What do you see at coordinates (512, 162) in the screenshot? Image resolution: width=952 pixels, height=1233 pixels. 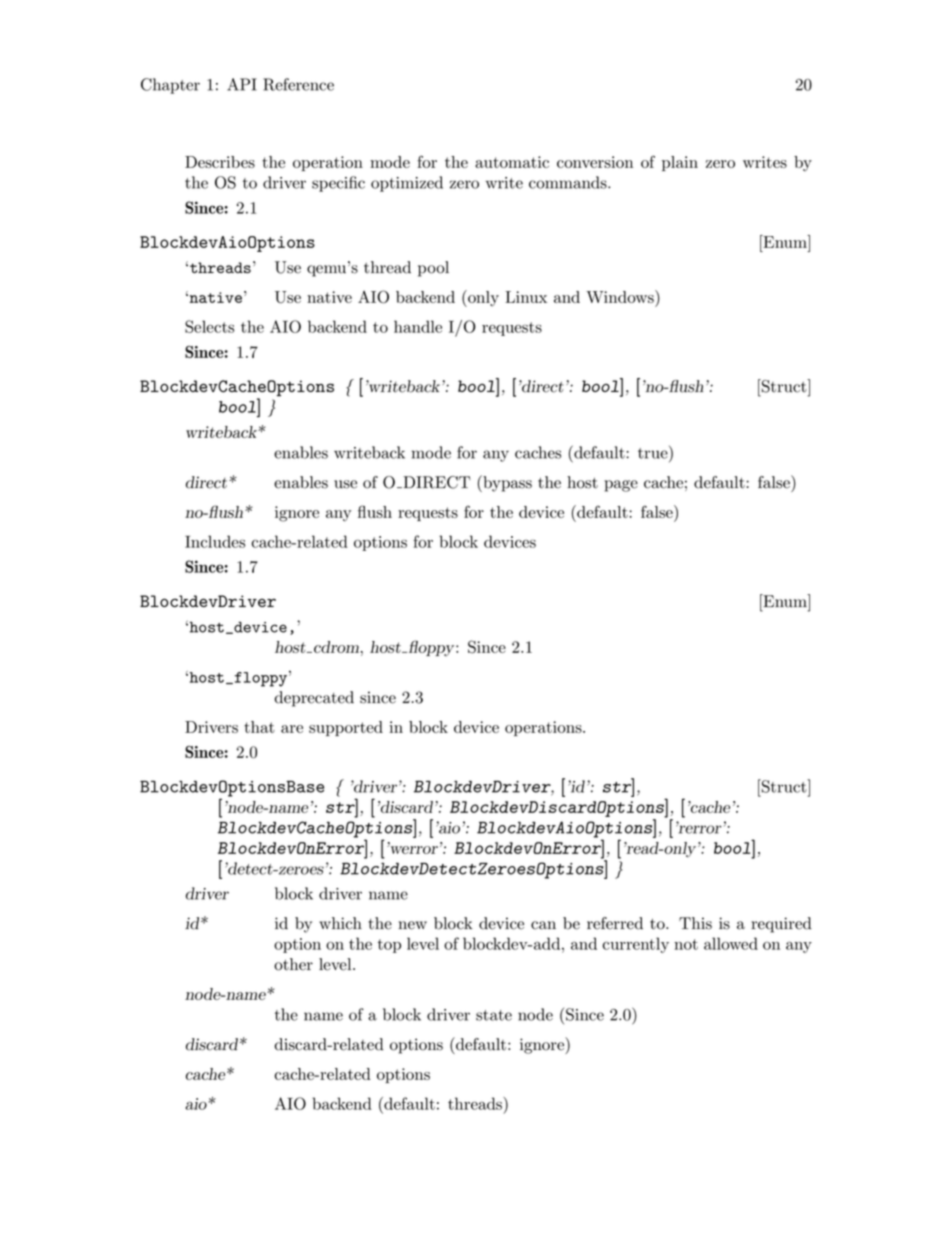 I see `automatic` at bounding box center [512, 162].
